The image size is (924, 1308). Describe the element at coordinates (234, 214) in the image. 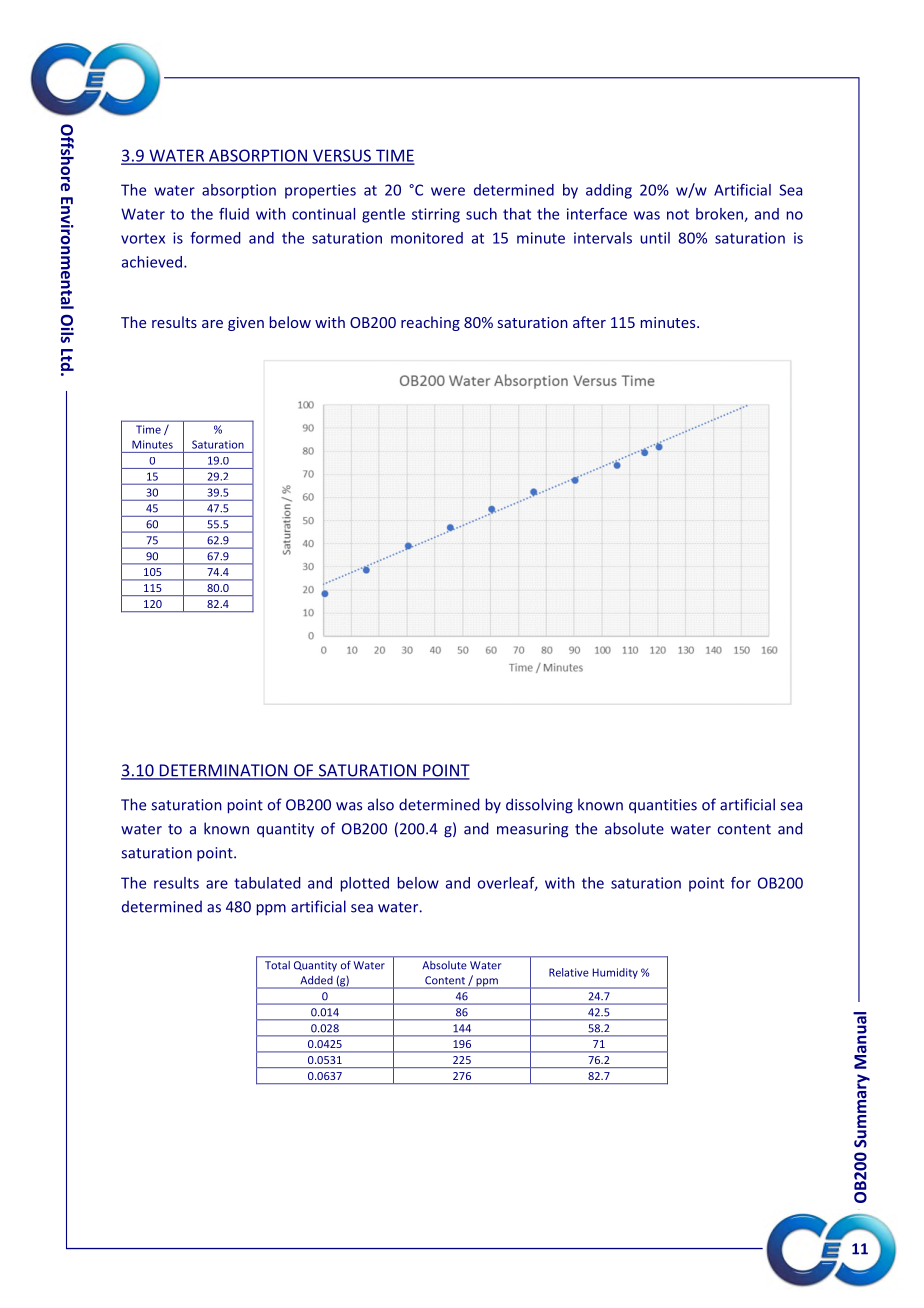

I see `fluid` at that location.
